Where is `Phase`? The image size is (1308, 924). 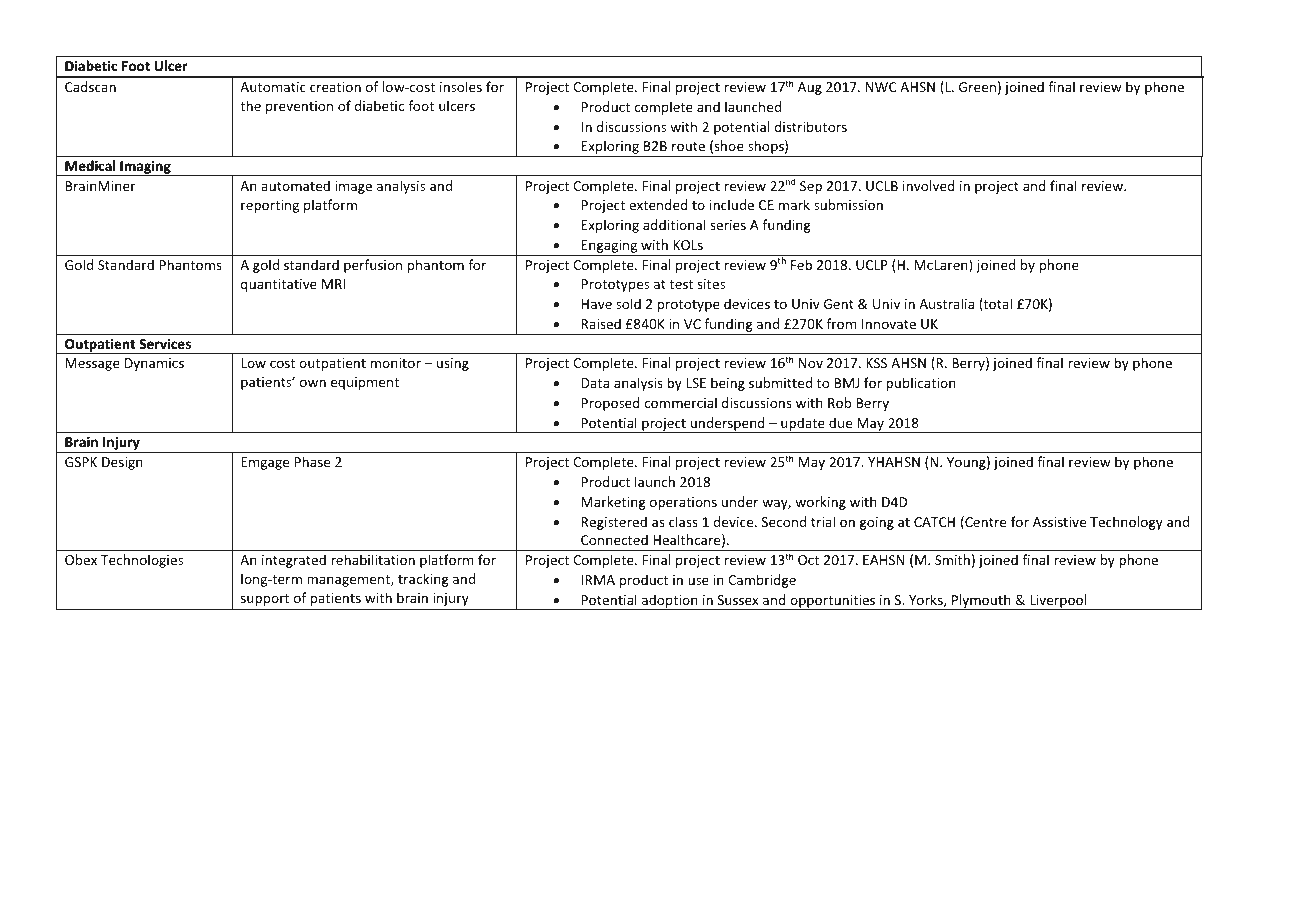 Phase is located at coordinates (312, 461).
